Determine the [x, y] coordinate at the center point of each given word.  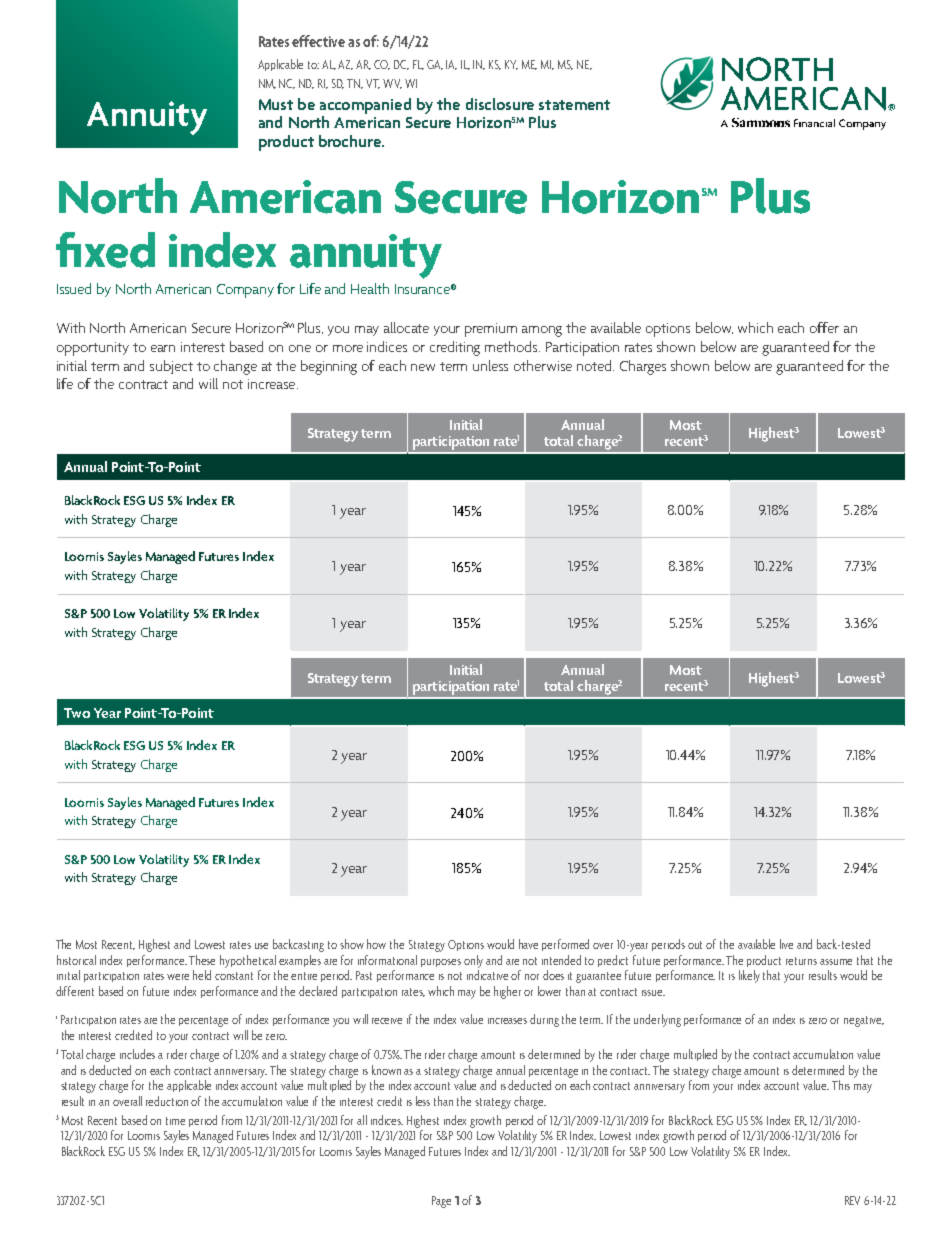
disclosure [500, 104]
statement [574, 105]
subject [171, 367]
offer [824, 327]
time [175, 1121]
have [528, 944]
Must [276, 104]
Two [77, 713]
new [423, 367]
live [786, 944]
